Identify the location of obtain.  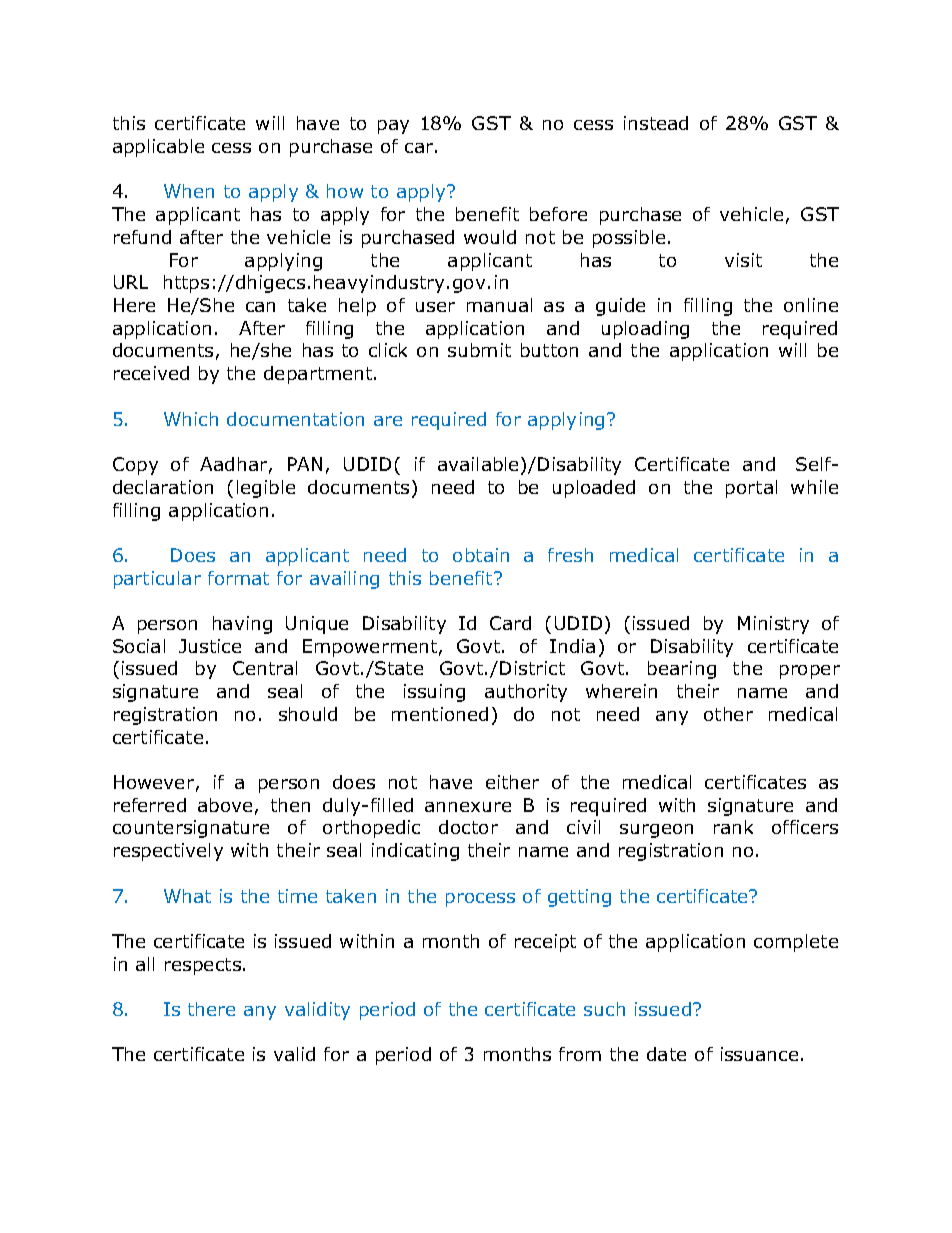
(481, 555).
